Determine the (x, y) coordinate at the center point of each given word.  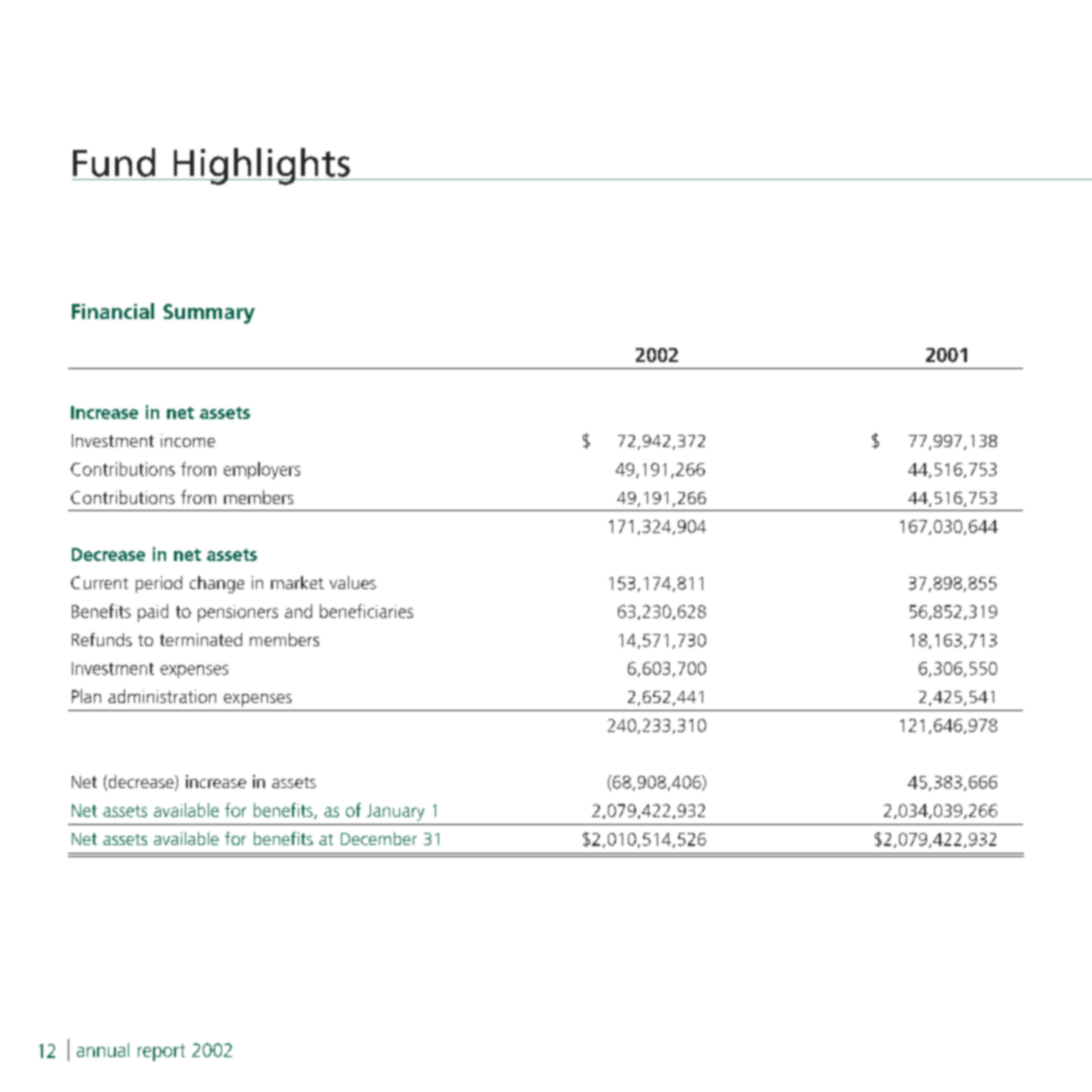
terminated (201, 639)
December (379, 838)
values (353, 582)
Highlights (261, 166)
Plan (86, 696)
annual (103, 1050)
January (395, 812)
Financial (113, 311)
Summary (209, 314)
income (188, 440)
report (161, 1052)
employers (262, 470)
